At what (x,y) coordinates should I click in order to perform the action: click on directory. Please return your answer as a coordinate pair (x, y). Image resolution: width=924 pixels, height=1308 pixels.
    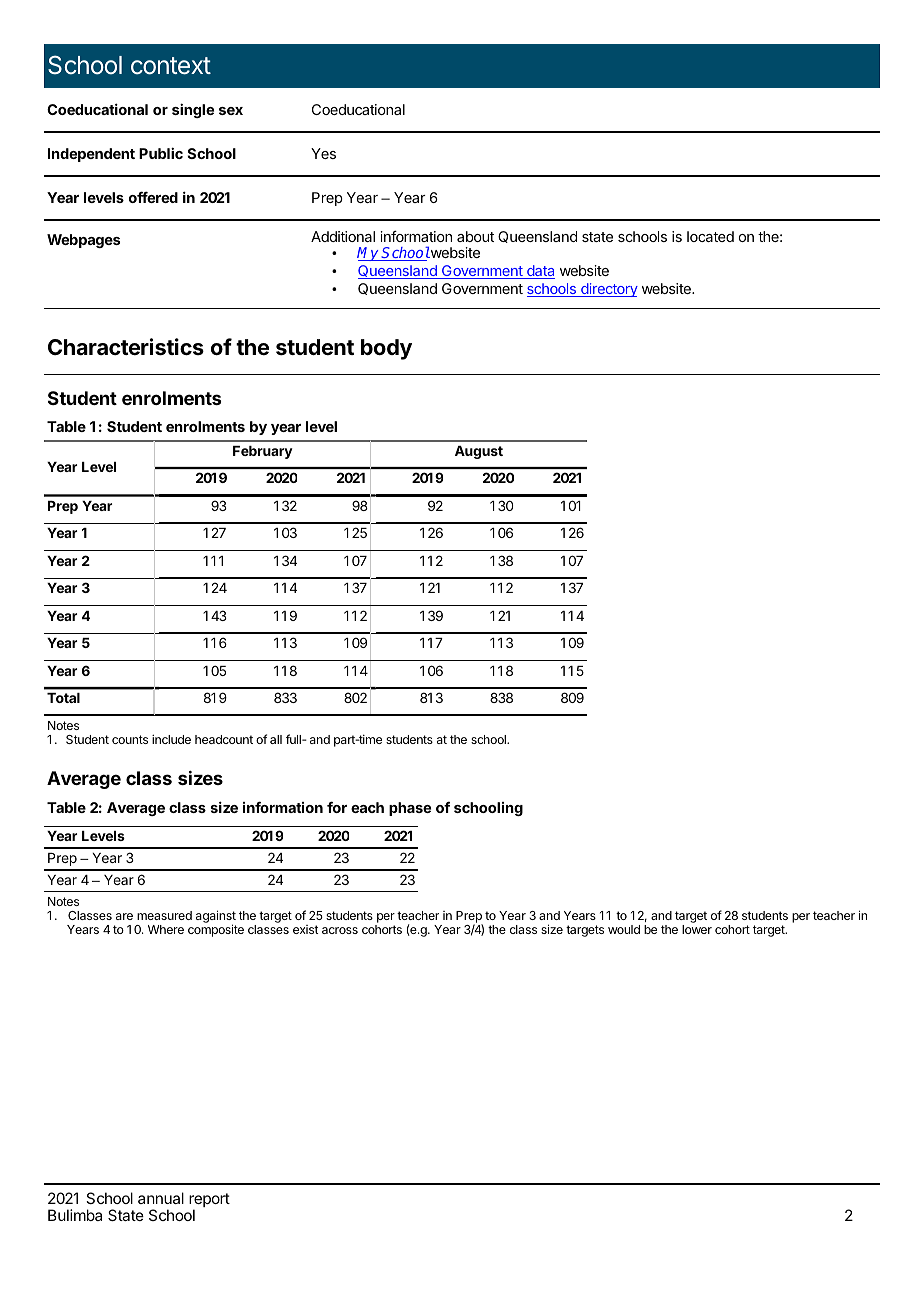
    Looking at the image, I should click on (608, 290).
